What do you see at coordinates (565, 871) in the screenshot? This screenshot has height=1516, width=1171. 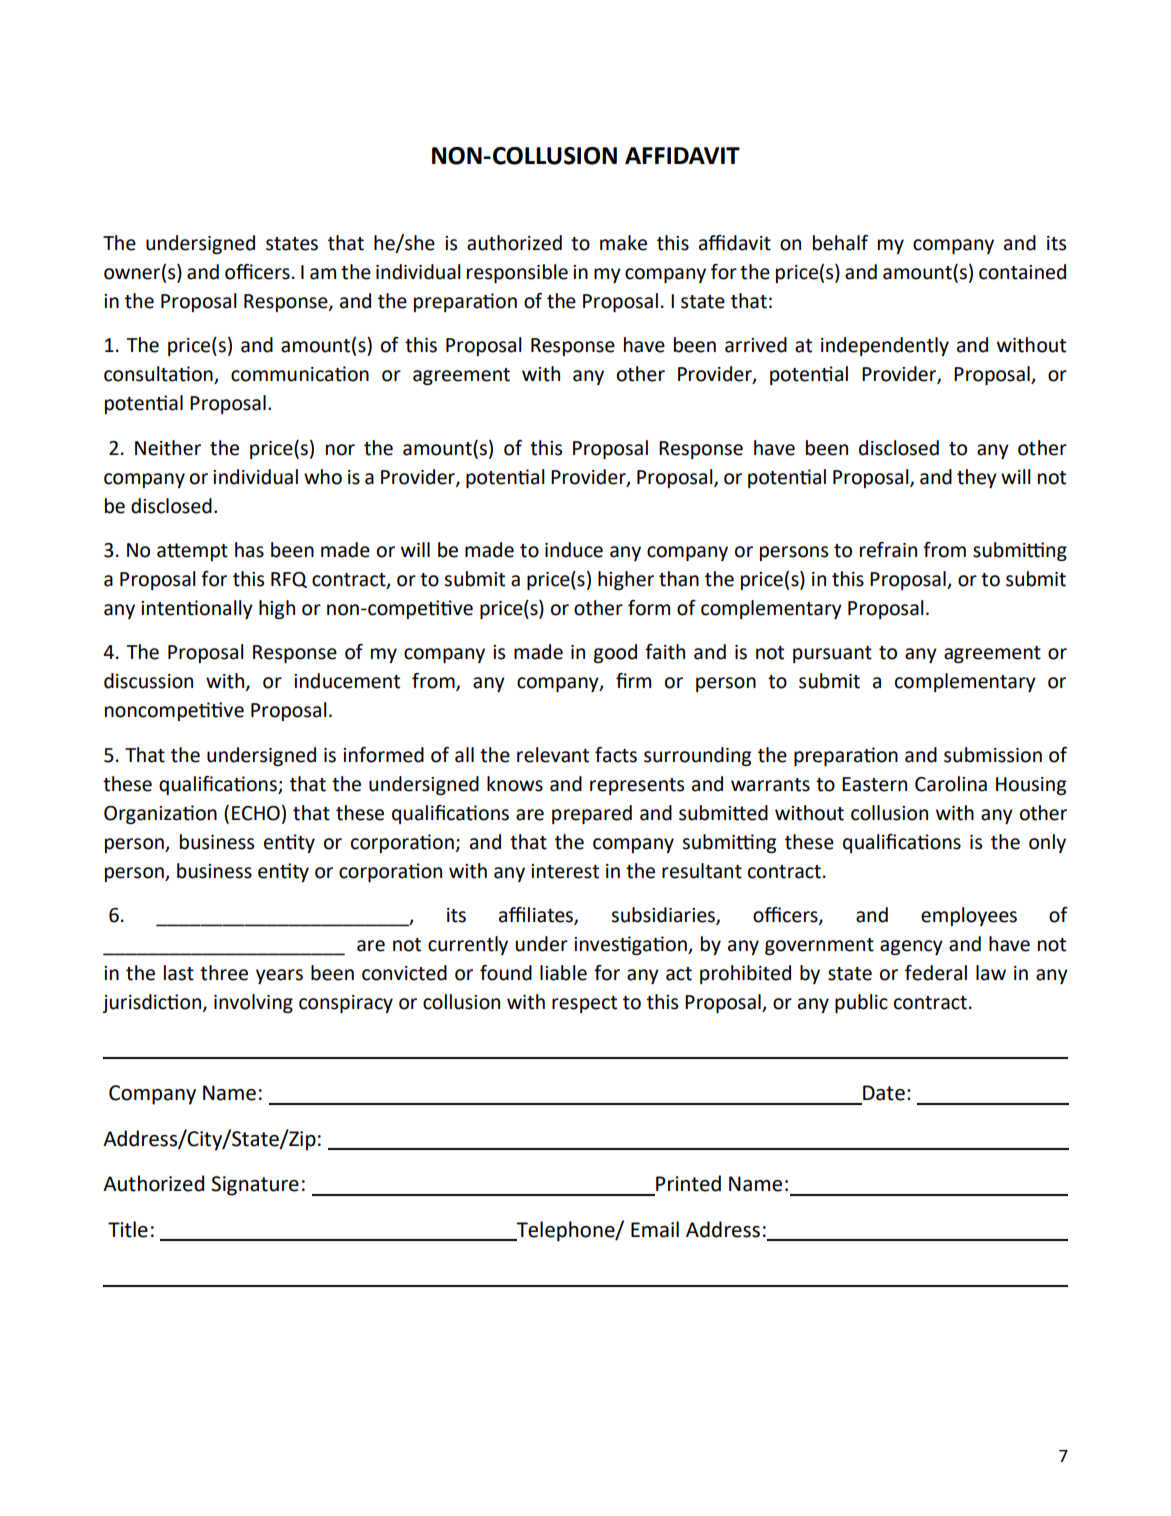 I see `interest` at bounding box center [565, 871].
